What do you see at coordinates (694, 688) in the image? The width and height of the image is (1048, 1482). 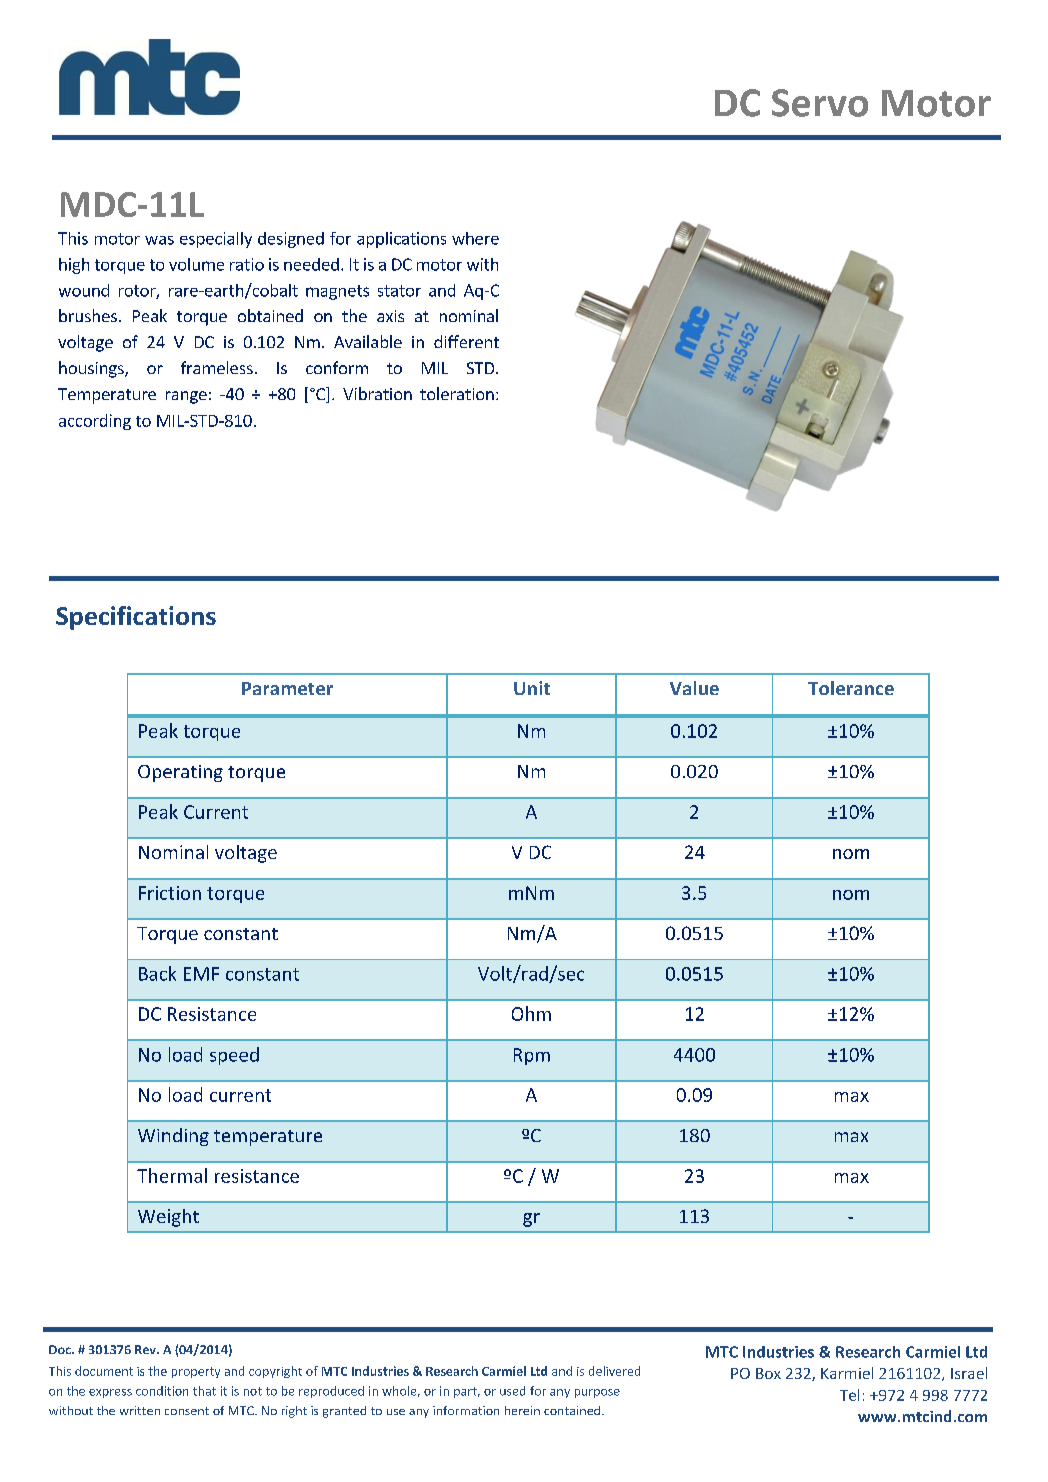 I see `Value` at bounding box center [694, 688].
